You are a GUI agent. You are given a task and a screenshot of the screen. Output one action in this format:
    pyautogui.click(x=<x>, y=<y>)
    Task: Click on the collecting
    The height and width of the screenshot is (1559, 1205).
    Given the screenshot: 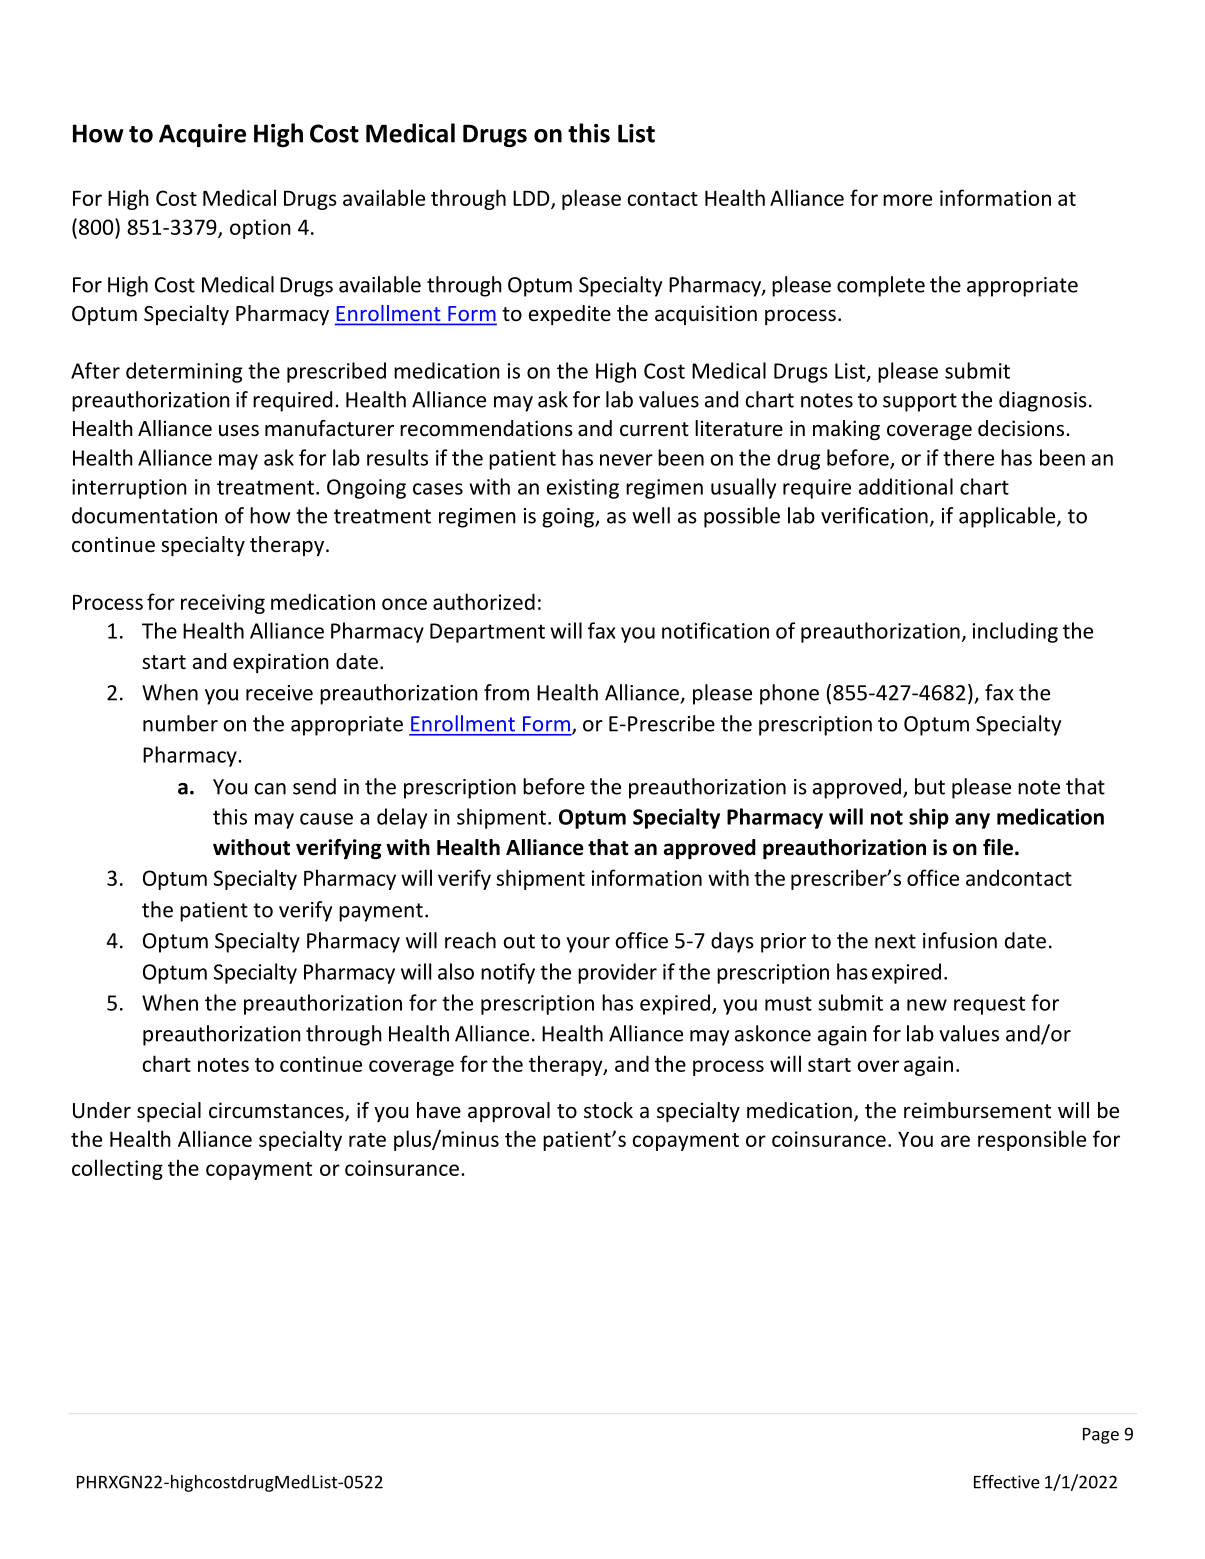 What is the action you would take?
    pyautogui.click(x=117, y=1169)
